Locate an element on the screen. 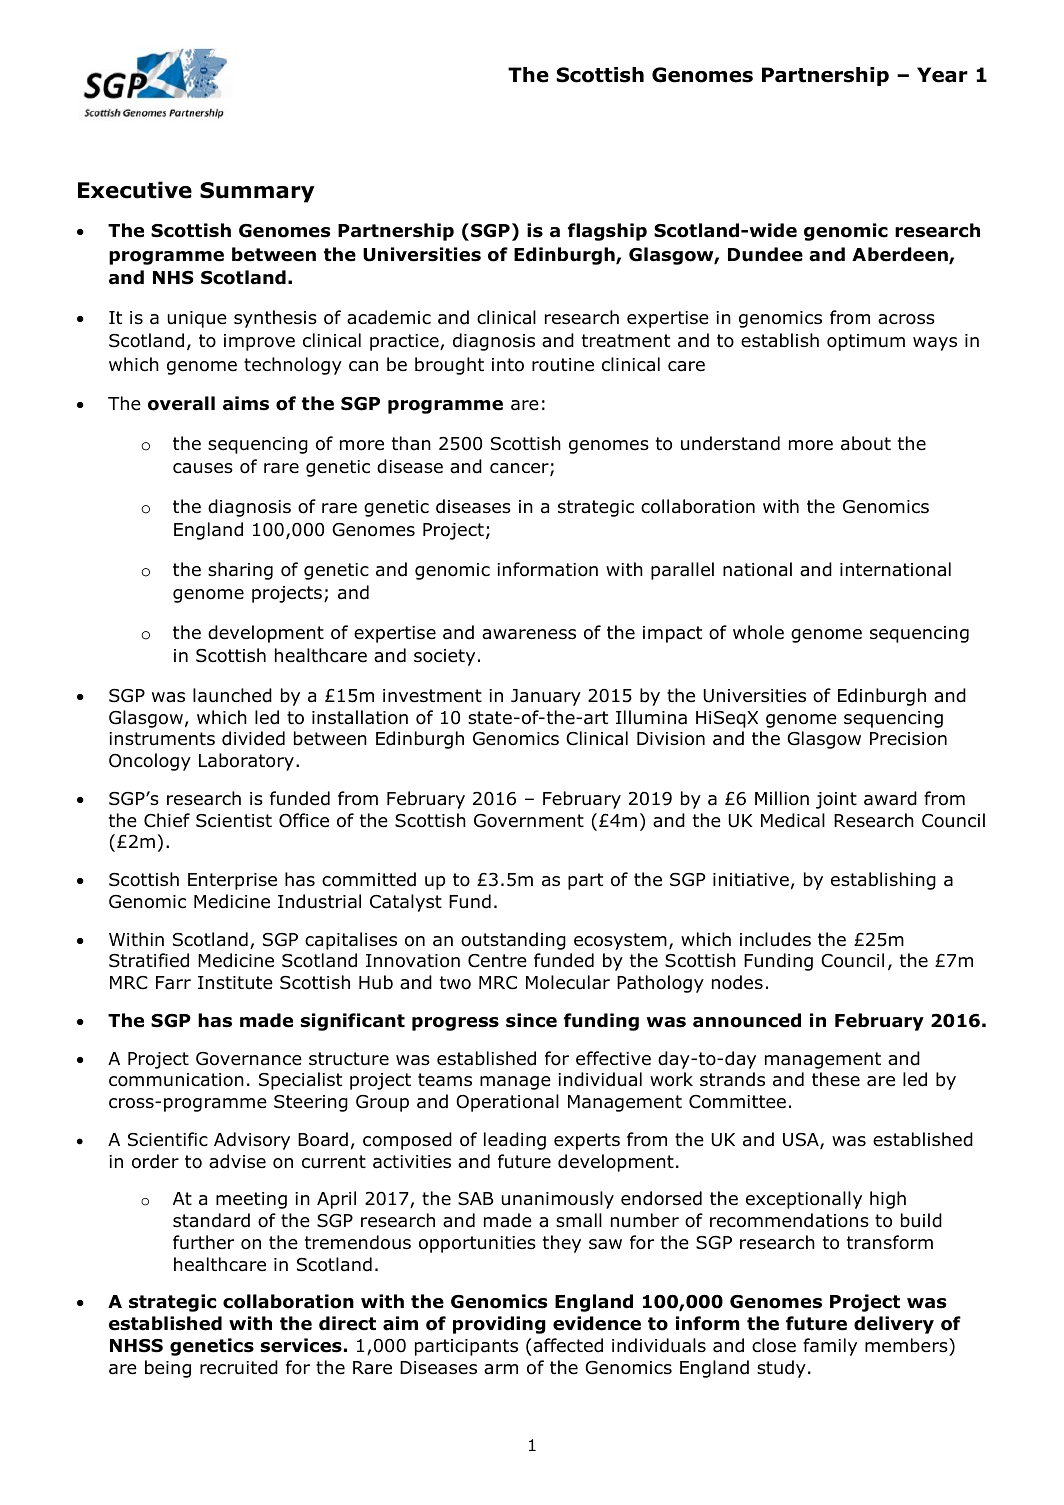  Year is located at coordinates (942, 75).
